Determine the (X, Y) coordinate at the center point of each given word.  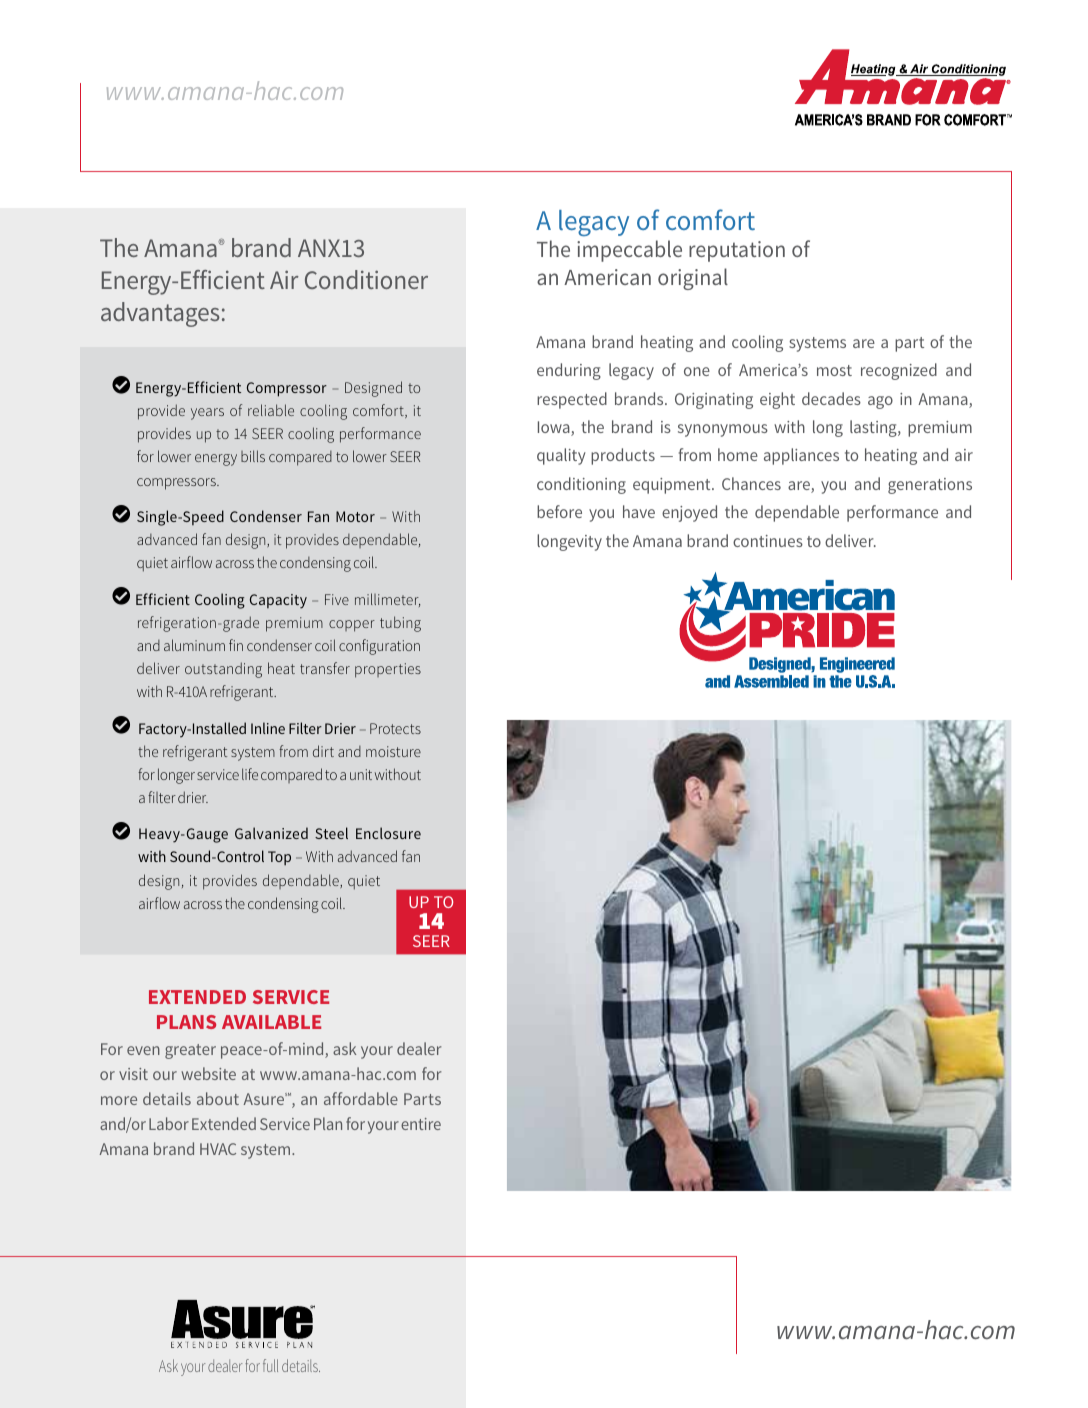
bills (253, 456)
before (559, 511)
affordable (361, 1098)
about (218, 1098)
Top (279, 858)
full (270, 1365)
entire (421, 1124)
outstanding (223, 670)
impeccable (629, 251)
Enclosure (388, 833)
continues (768, 541)
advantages (160, 314)
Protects (395, 728)
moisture (393, 751)
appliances (801, 456)
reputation (737, 251)
